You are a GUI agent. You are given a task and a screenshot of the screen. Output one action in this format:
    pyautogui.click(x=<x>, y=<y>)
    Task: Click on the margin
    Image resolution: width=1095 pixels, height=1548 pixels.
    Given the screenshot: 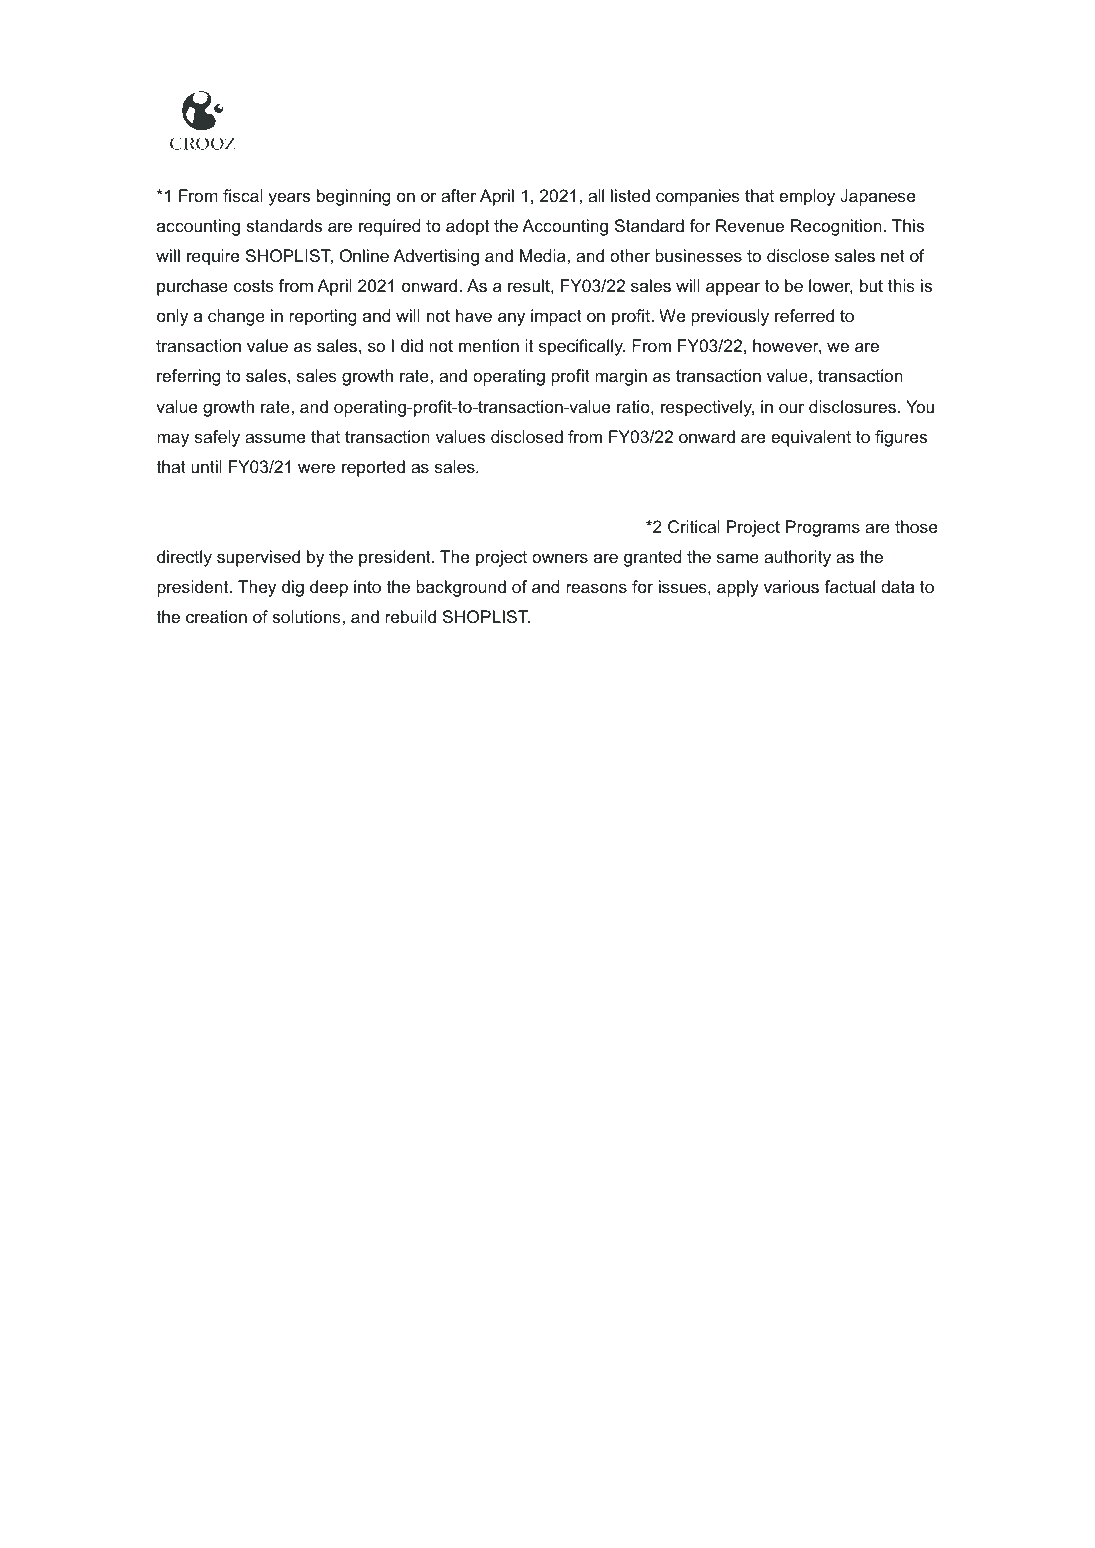 What is the action you would take?
    pyautogui.click(x=621, y=377)
